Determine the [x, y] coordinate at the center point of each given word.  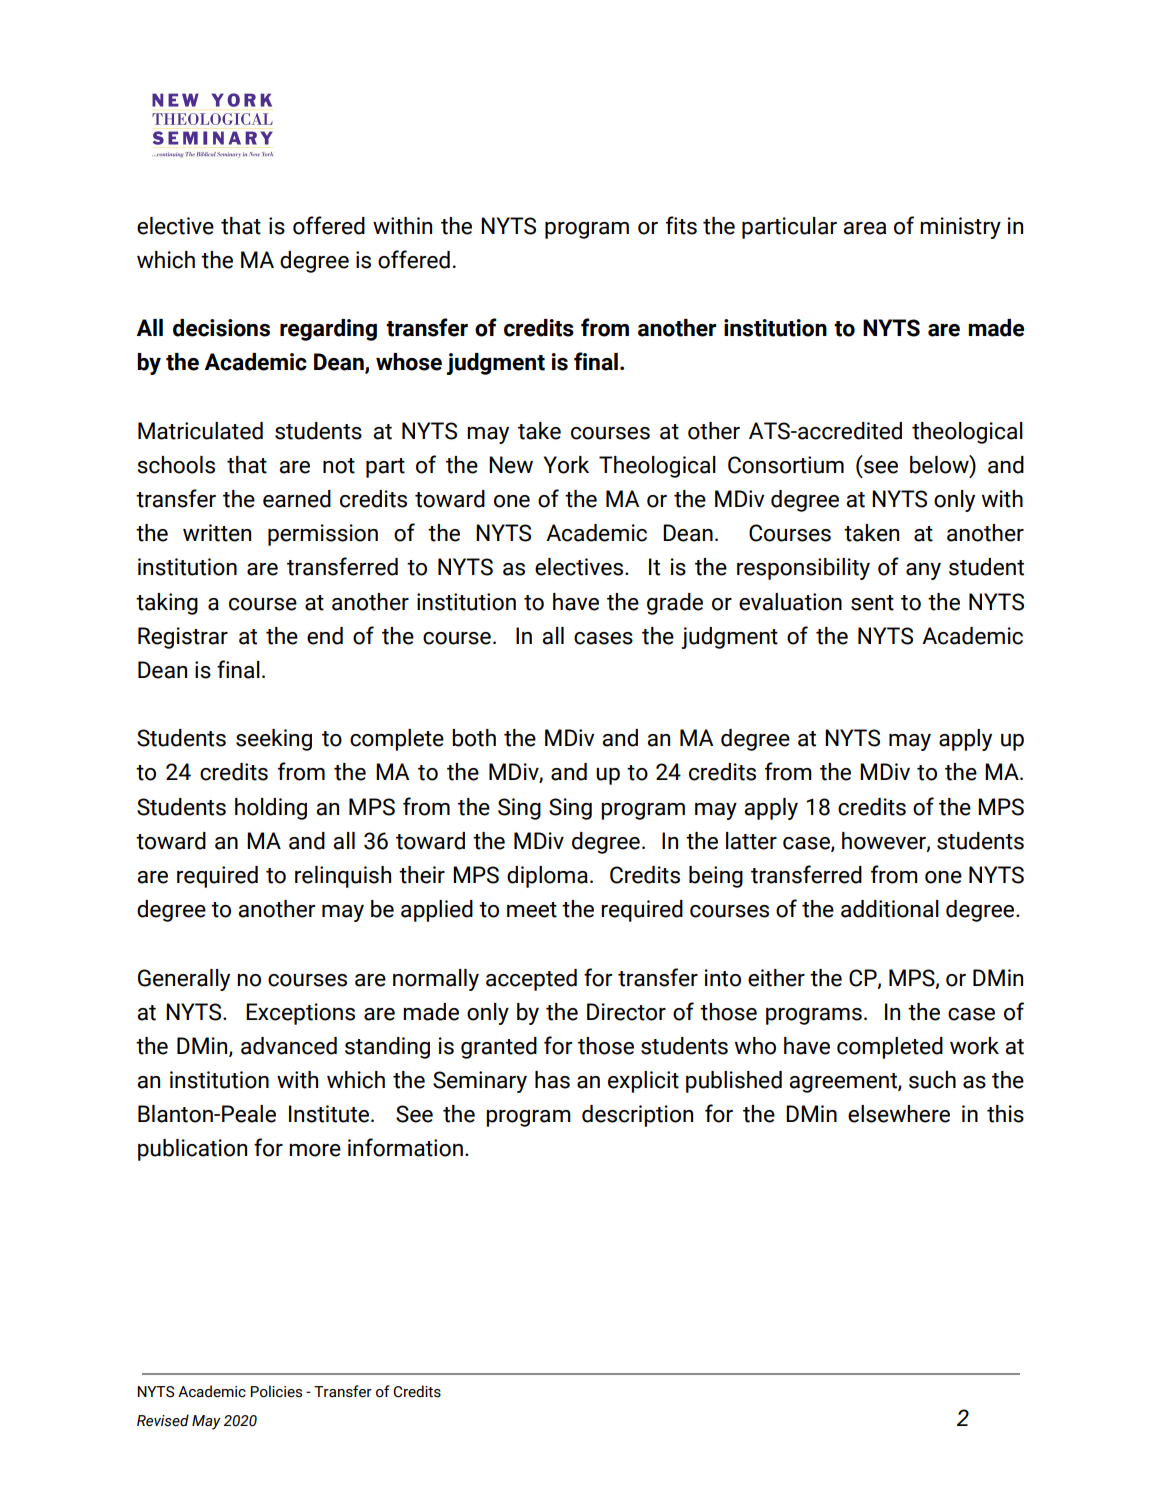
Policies [276, 1391]
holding [271, 809]
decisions [221, 328]
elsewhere [899, 1114]
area [864, 228]
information [405, 1147]
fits [681, 225]
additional [890, 909]
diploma [547, 877]
